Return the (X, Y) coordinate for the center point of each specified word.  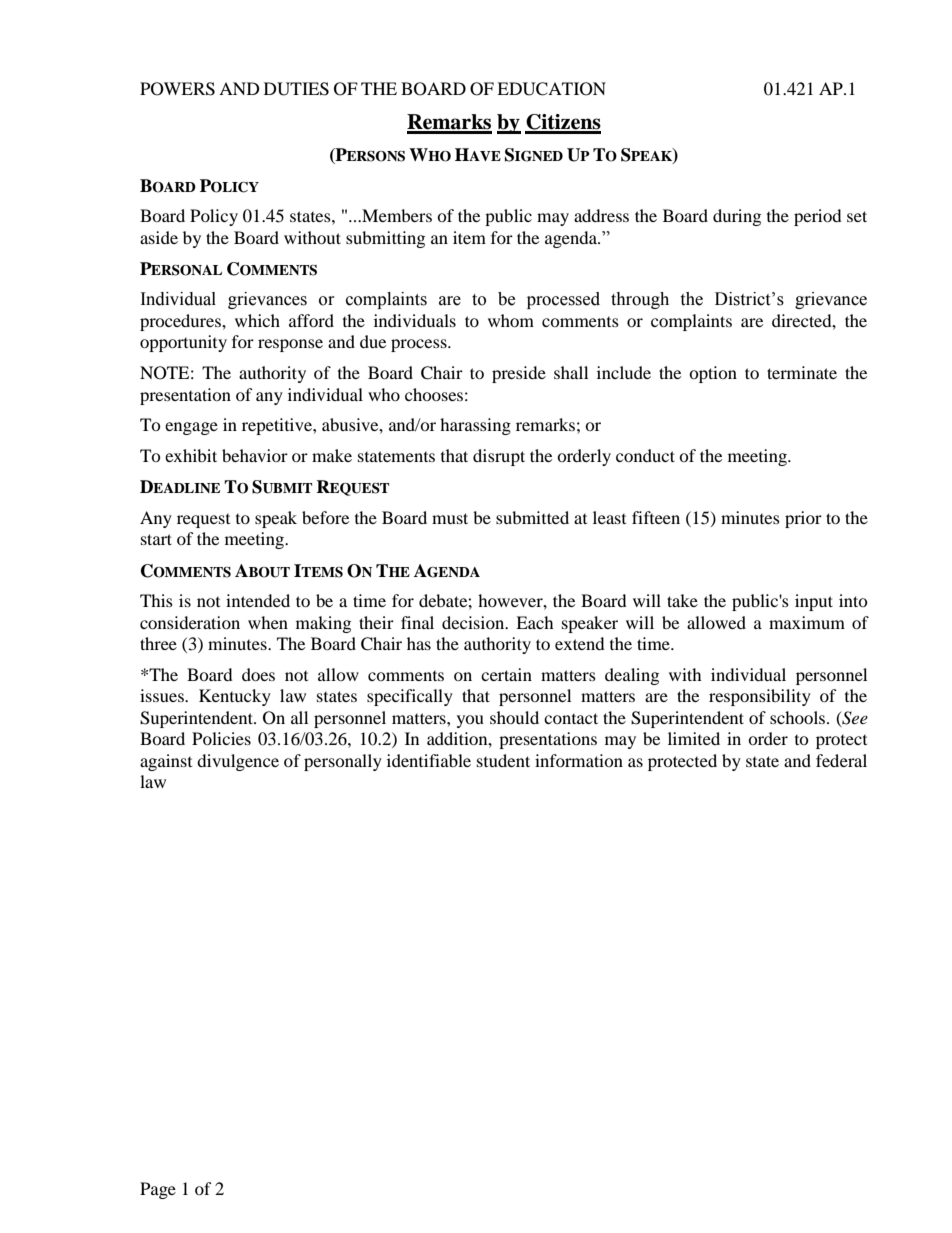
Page (158, 1190)
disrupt (499, 457)
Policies (221, 738)
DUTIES (296, 89)
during (737, 217)
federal (841, 760)
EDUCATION (551, 89)
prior (803, 519)
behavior (255, 455)
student (503, 760)
